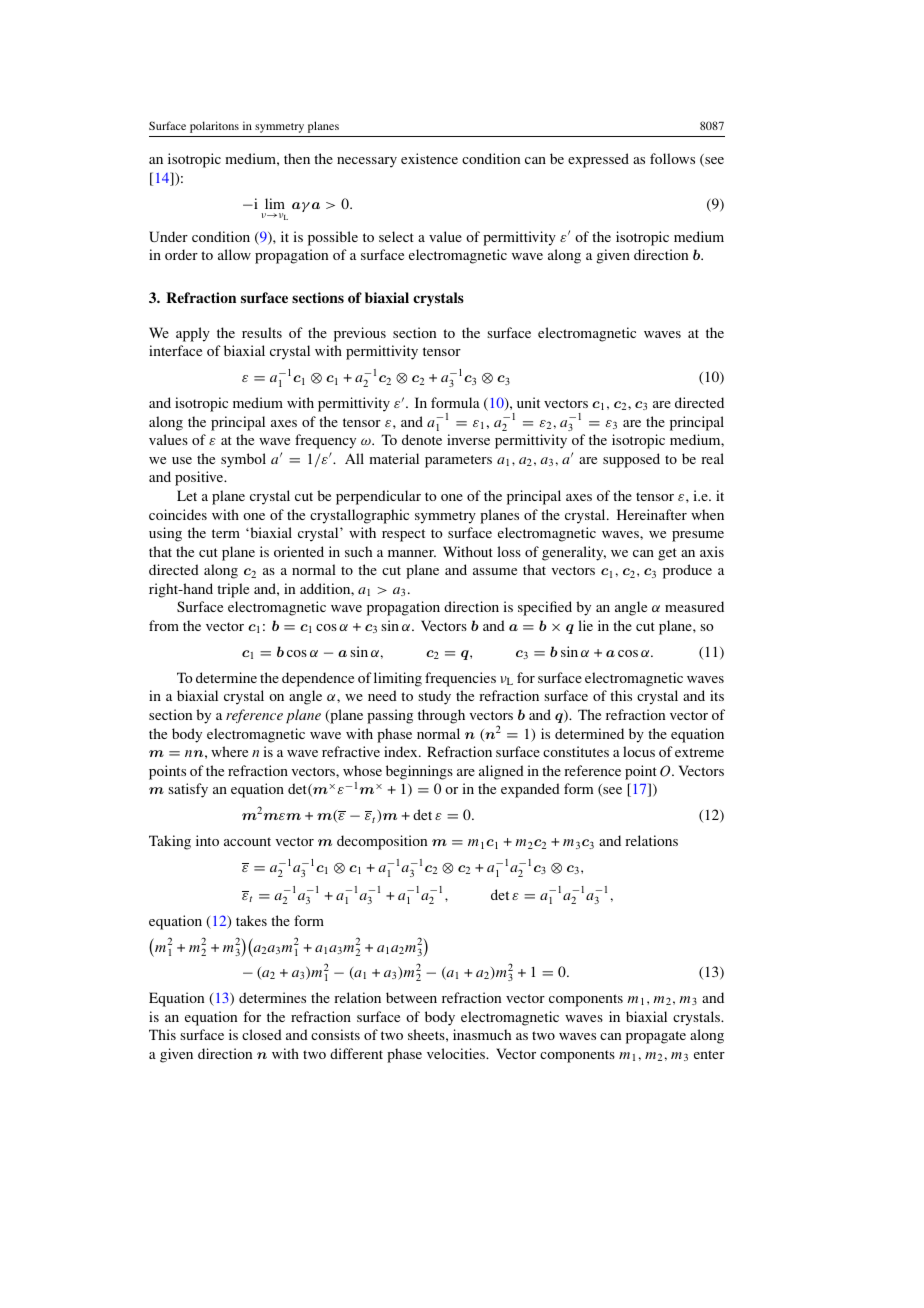  What do you see at coordinates (441, 716) in the page?
I see `through` at bounding box center [441, 716].
